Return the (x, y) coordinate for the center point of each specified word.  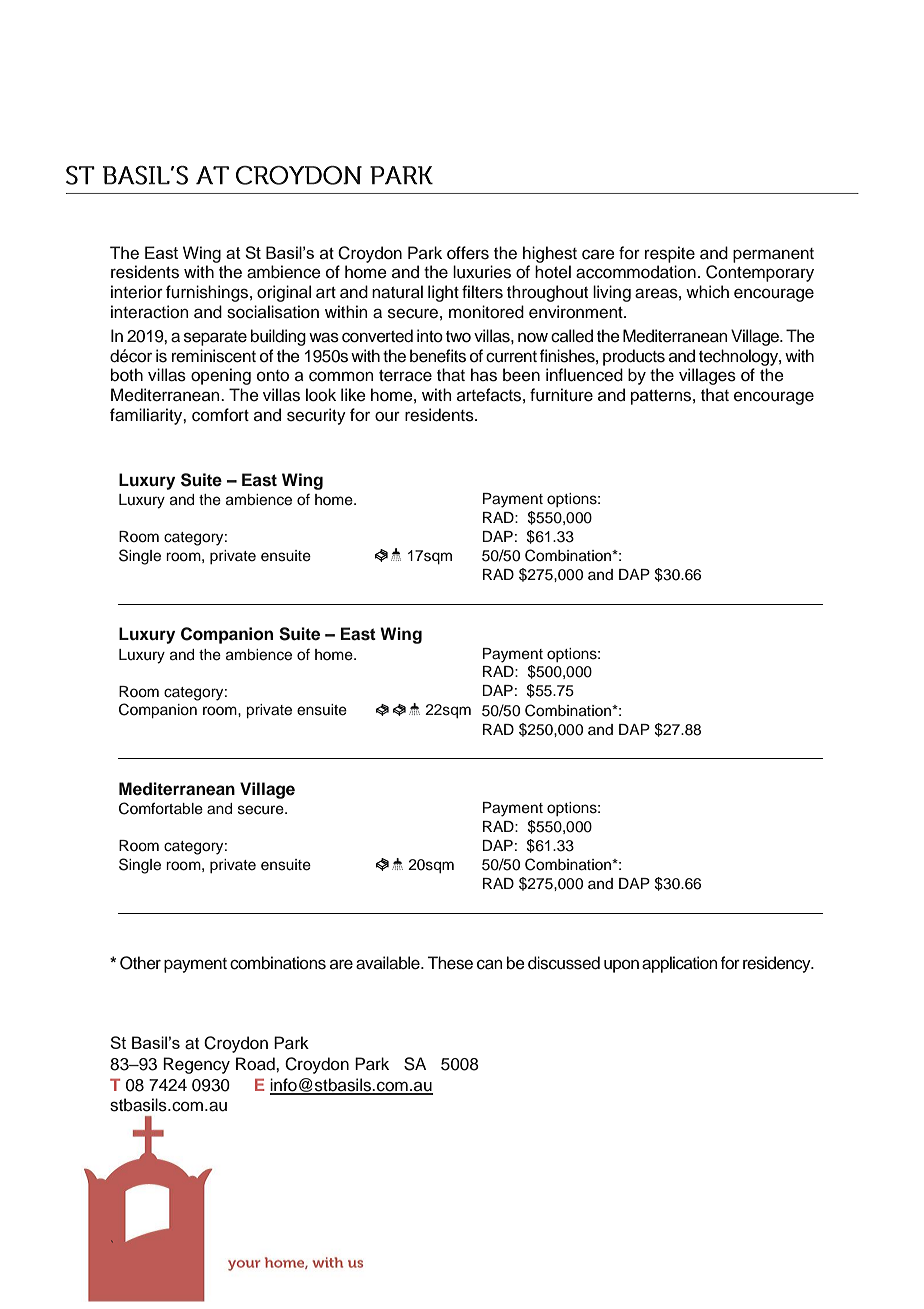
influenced (584, 375)
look (321, 395)
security (316, 416)
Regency (196, 1065)
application (679, 964)
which (707, 292)
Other (140, 963)
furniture (561, 395)
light (443, 293)
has (484, 375)
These (450, 963)
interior (137, 292)
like (353, 395)
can (489, 964)
